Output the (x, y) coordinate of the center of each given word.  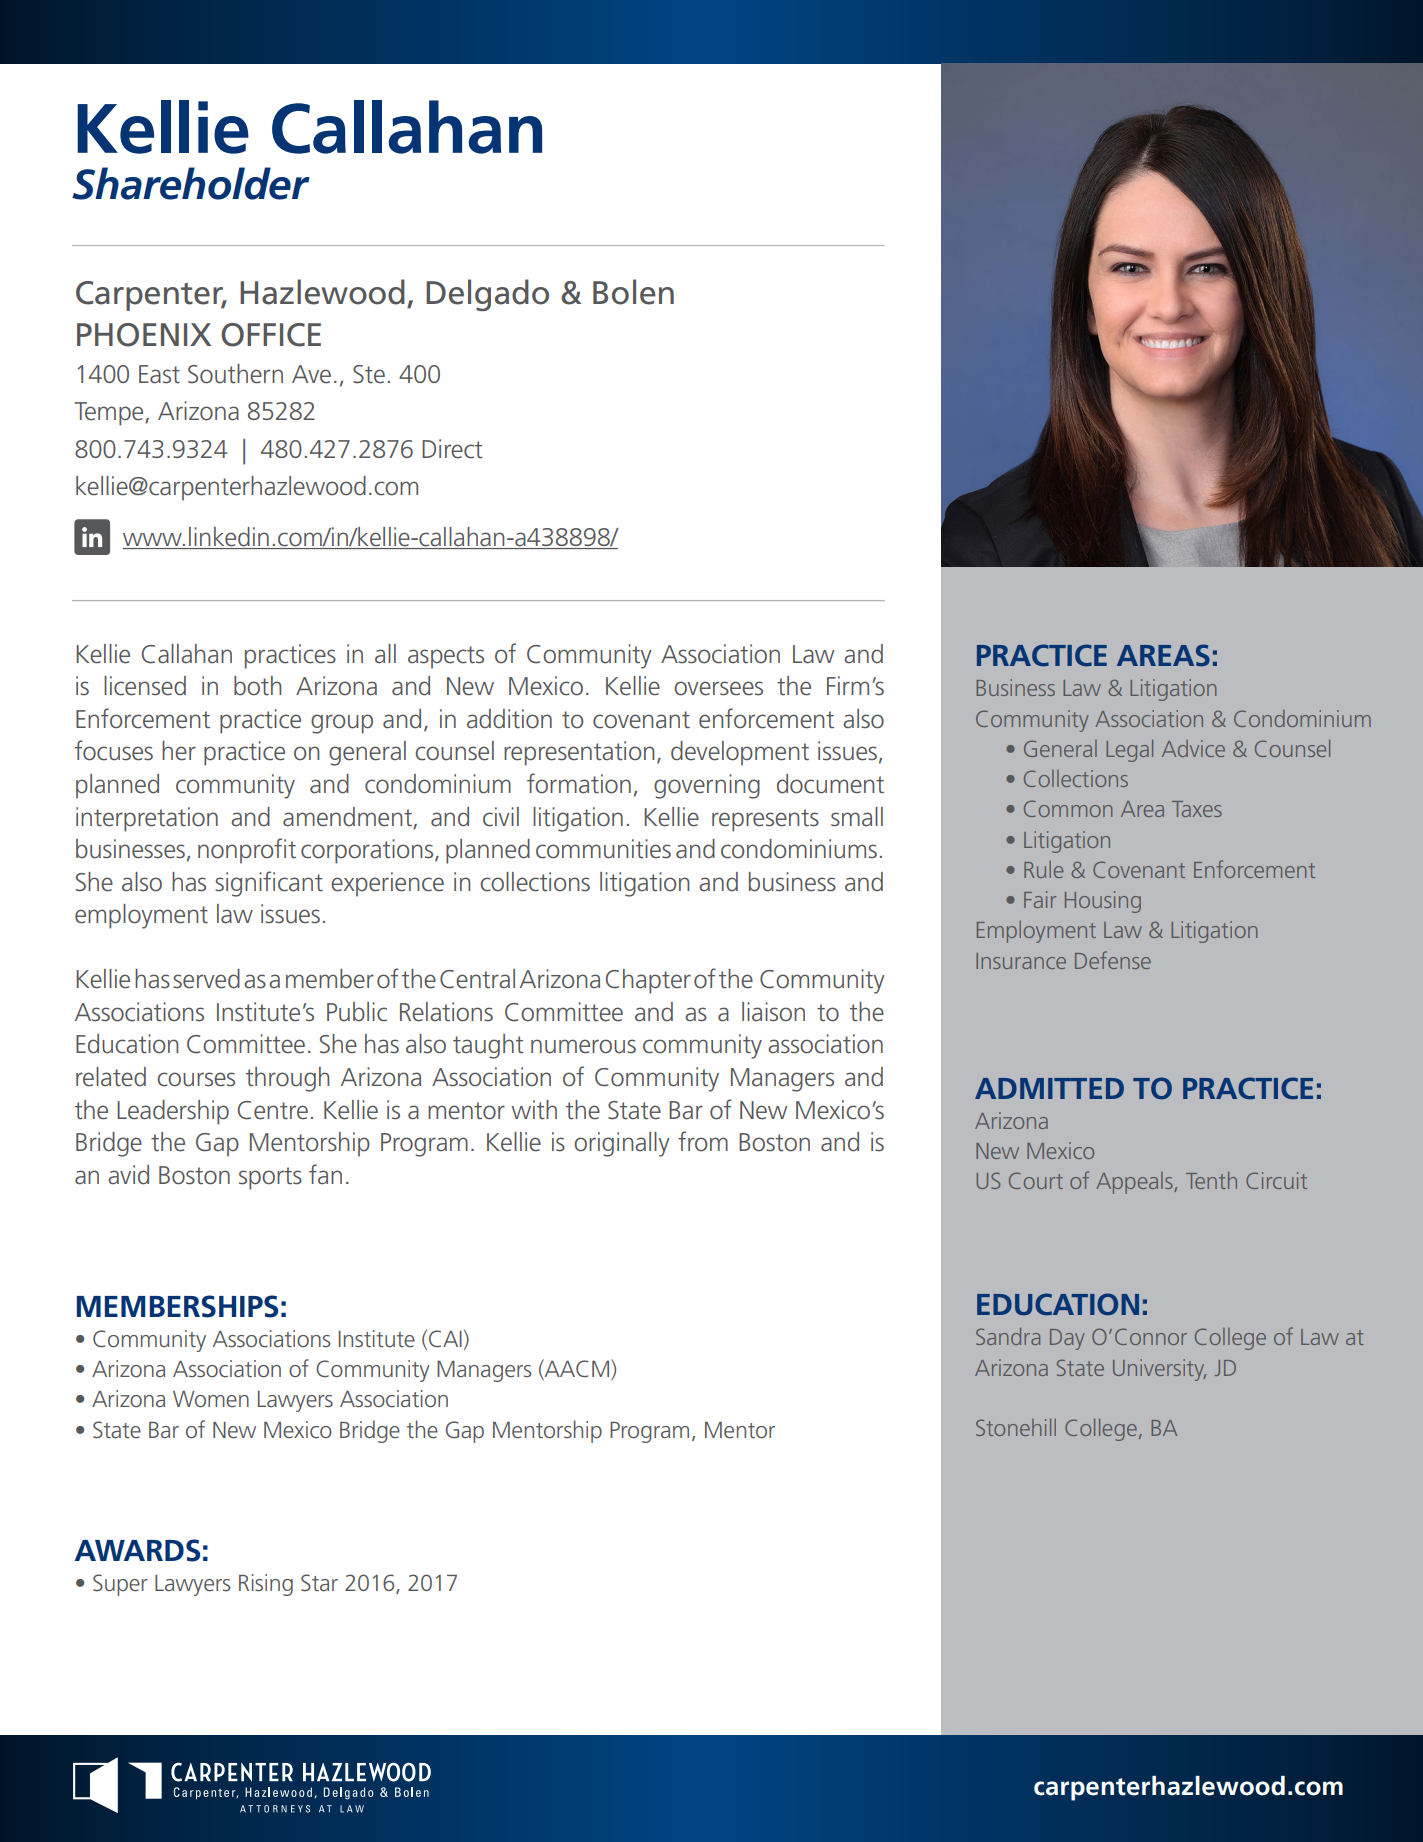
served (206, 979)
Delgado (487, 295)
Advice (1193, 748)
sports (270, 1178)
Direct (452, 449)
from (703, 1141)
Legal (1129, 751)
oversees (718, 688)
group (342, 724)
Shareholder (191, 183)
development (740, 753)
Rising (266, 1585)
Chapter (648, 981)
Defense (1113, 960)
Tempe (110, 414)
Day (1067, 1339)
